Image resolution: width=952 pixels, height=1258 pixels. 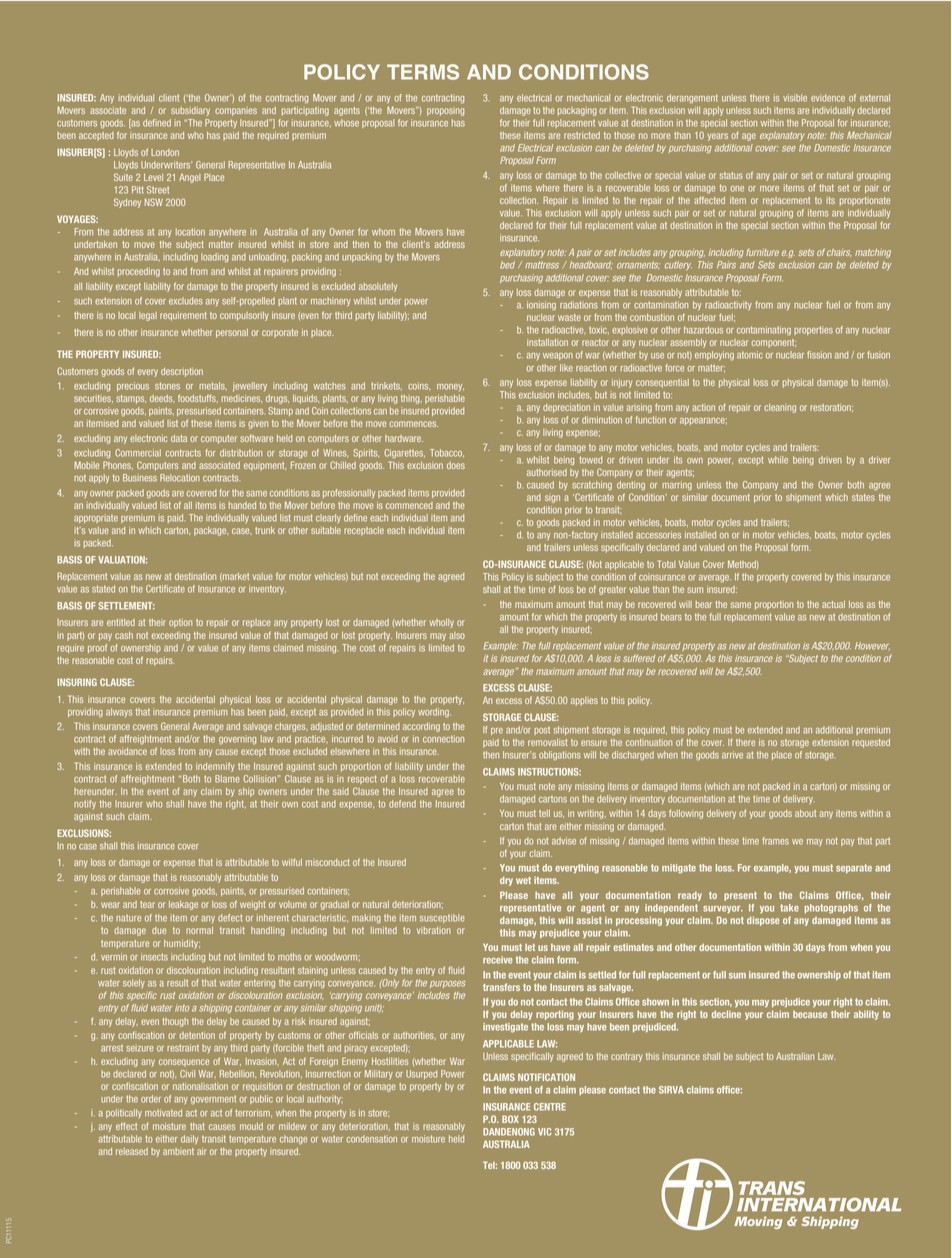 What do you see at coordinates (441, 623) in the screenshot?
I see `wholly` at bounding box center [441, 623].
